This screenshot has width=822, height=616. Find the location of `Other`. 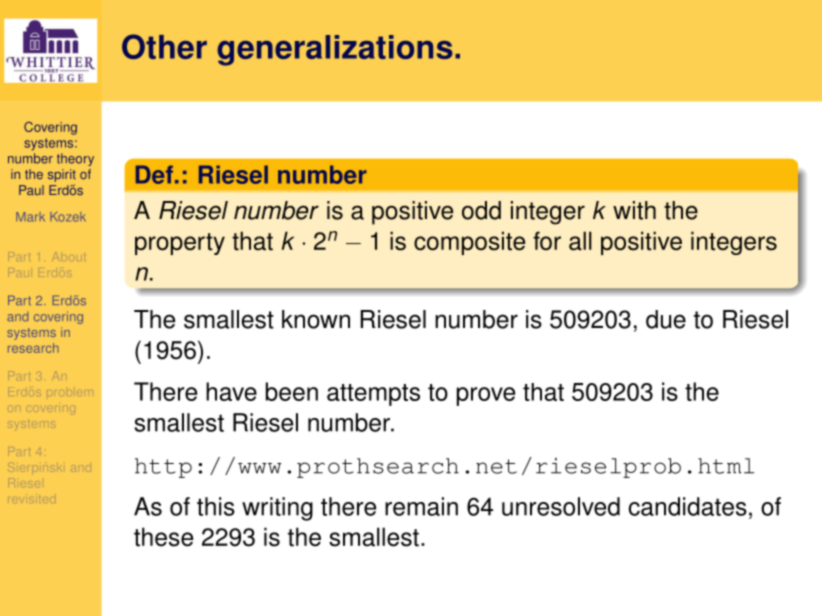

Other is located at coordinates (164, 46).
